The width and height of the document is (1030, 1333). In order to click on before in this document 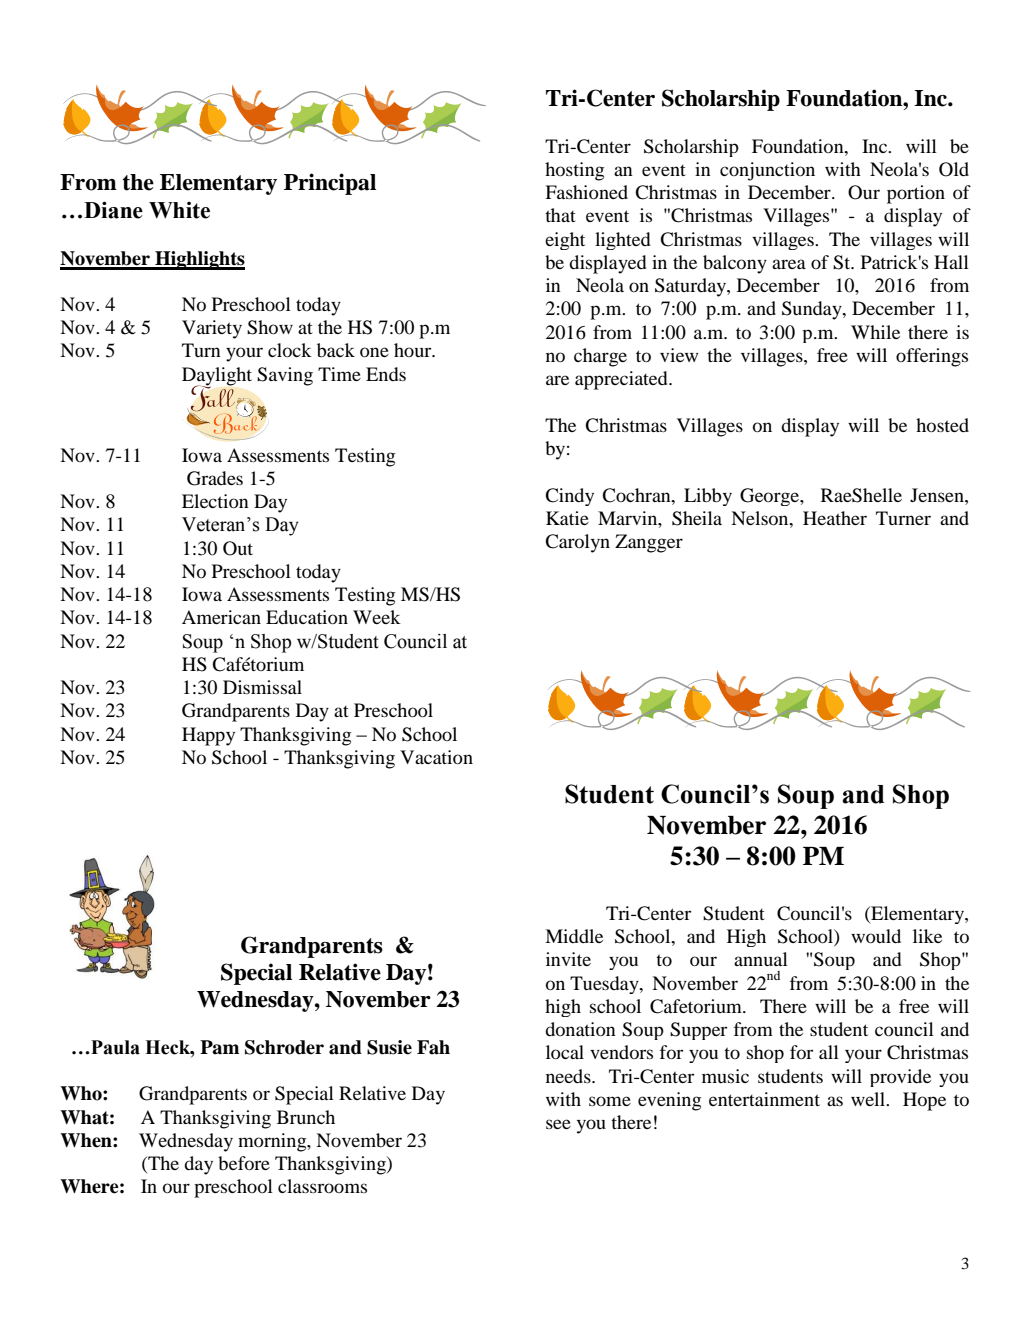, I will do `click(244, 1163)`.
